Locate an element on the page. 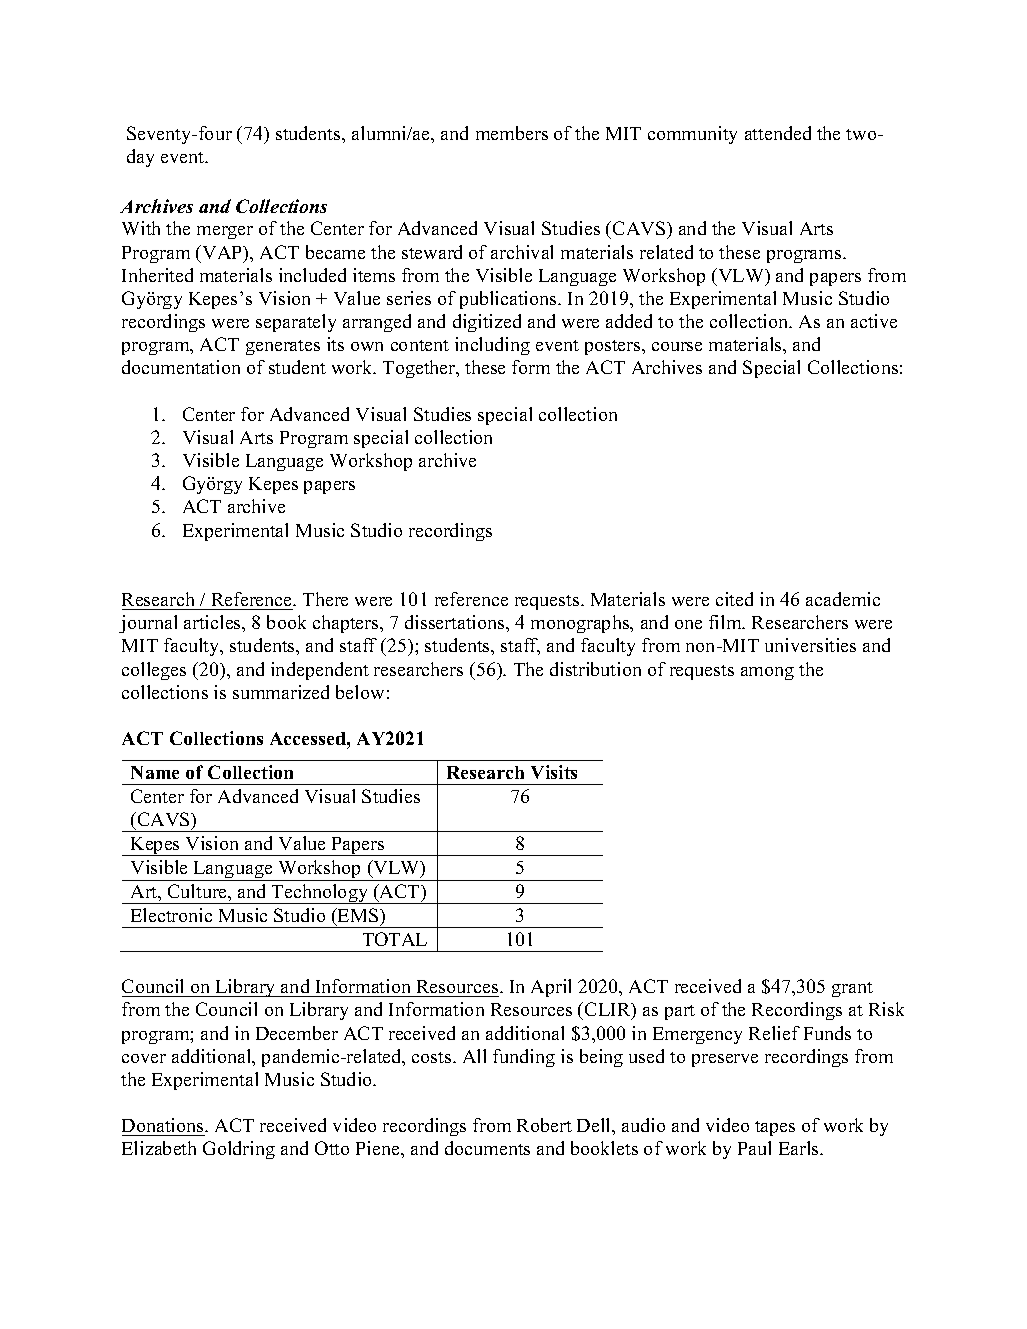  Donations is located at coordinates (164, 1127).
